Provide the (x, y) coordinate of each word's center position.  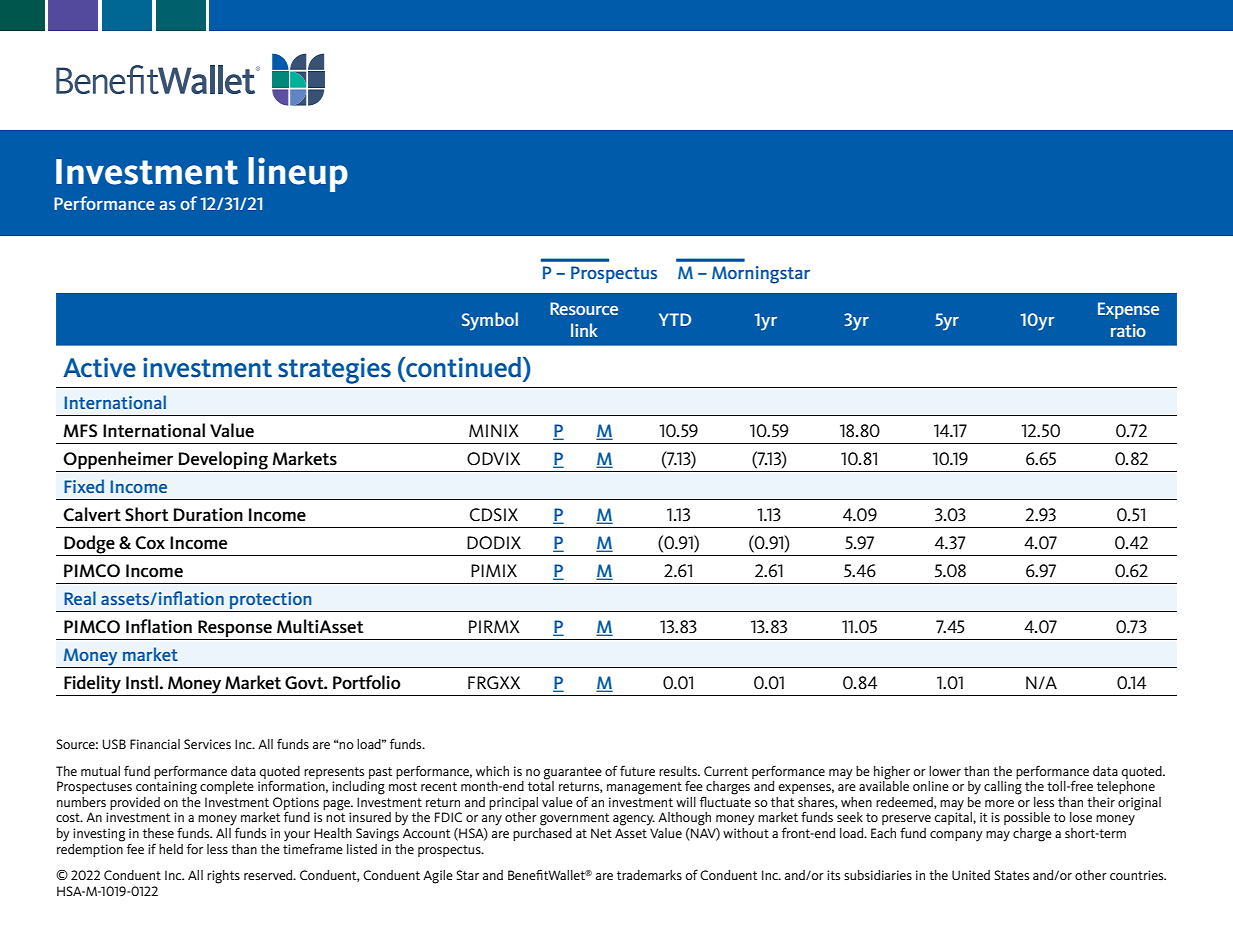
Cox (150, 543)
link (584, 330)
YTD (675, 319)
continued (464, 367)
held (171, 849)
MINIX (494, 430)
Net (601, 833)
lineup (298, 174)
